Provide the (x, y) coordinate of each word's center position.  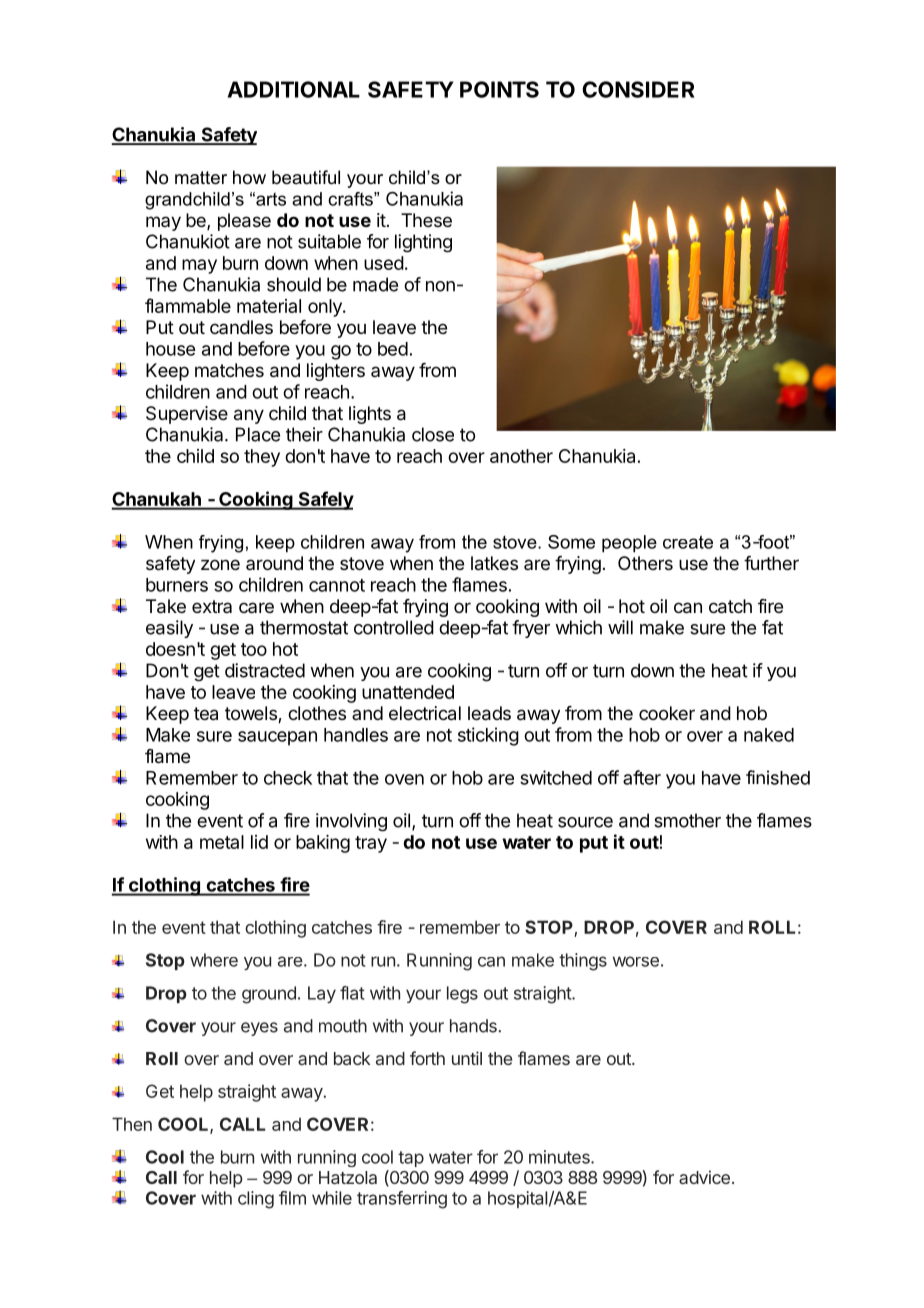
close (433, 434)
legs (462, 995)
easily (169, 629)
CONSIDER (638, 89)
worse (636, 961)
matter (201, 178)
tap (411, 1159)
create (688, 542)
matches (229, 370)
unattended (408, 692)
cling (256, 1200)
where (214, 960)
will (620, 627)
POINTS (499, 89)
